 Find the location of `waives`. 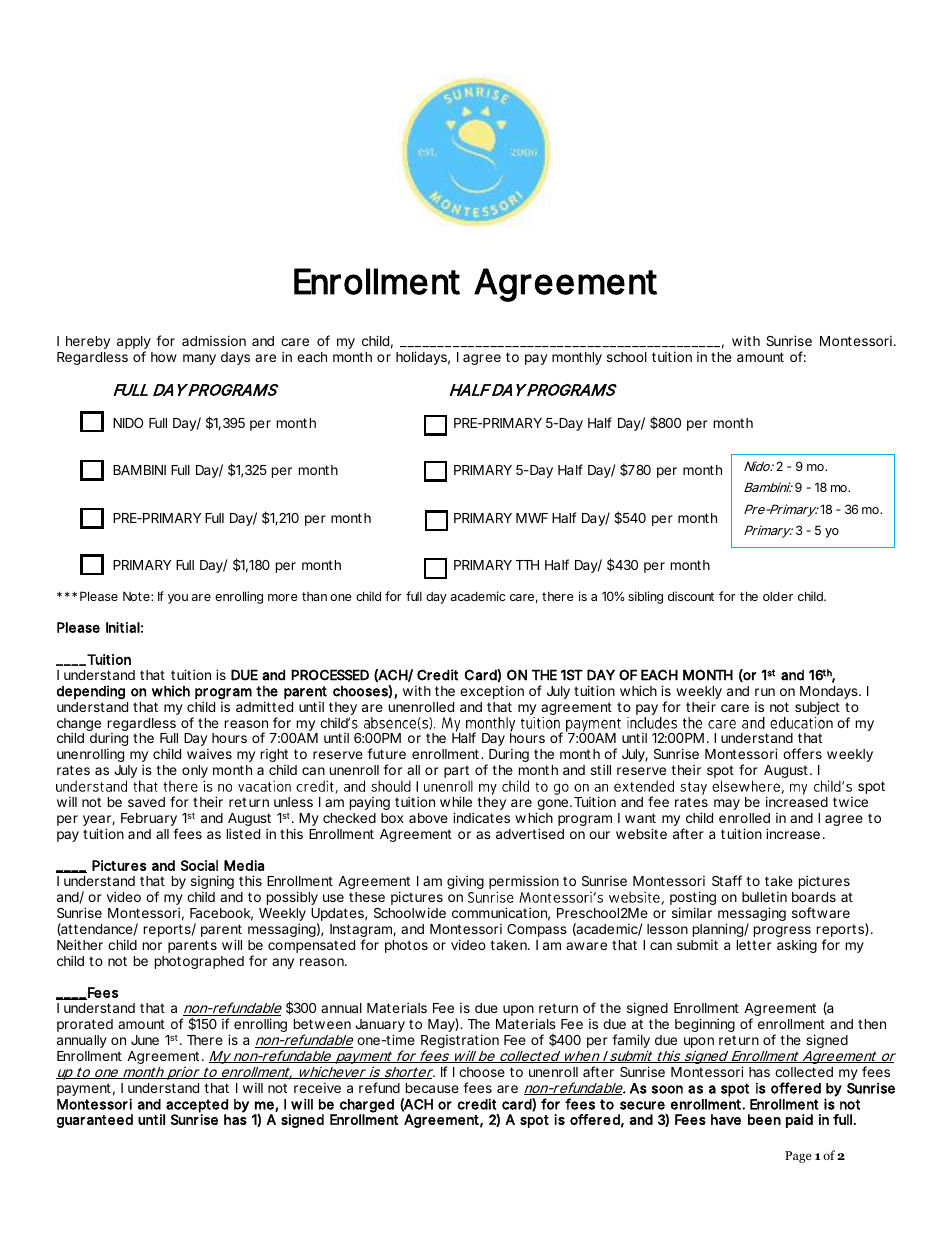

waives is located at coordinates (209, 754).
